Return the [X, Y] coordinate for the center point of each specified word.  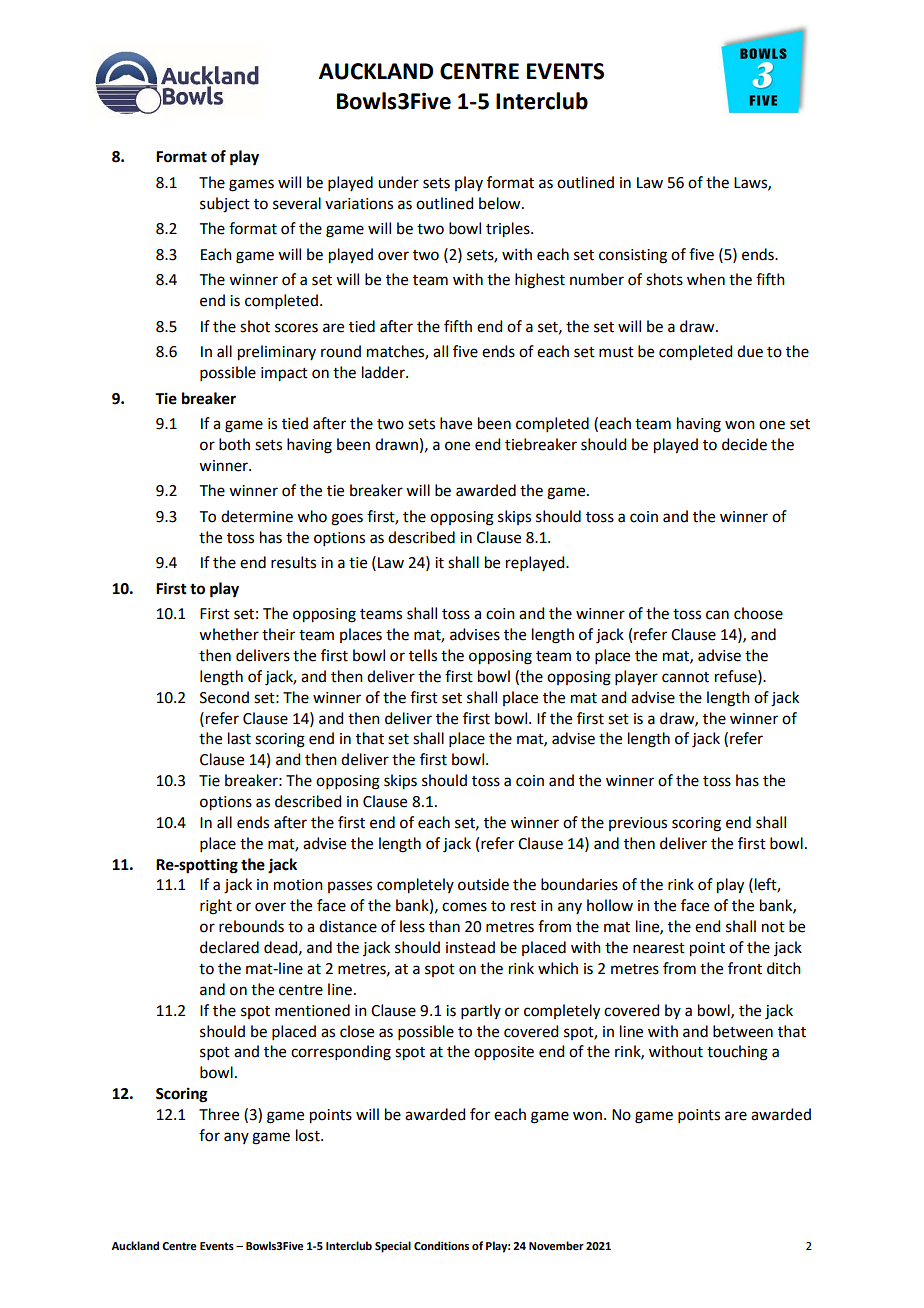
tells [423, 655]
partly [481, 1011]
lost [309, 1135]
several [297, 203]
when [706, 279]
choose [758, 613]
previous [638, 824]
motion [298, 885]
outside [483, 884]
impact [284, 374]
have [456, 423]
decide [744, 444]
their [278, 634]
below [501, 203]
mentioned [312, 1010]
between [743, 1031]
